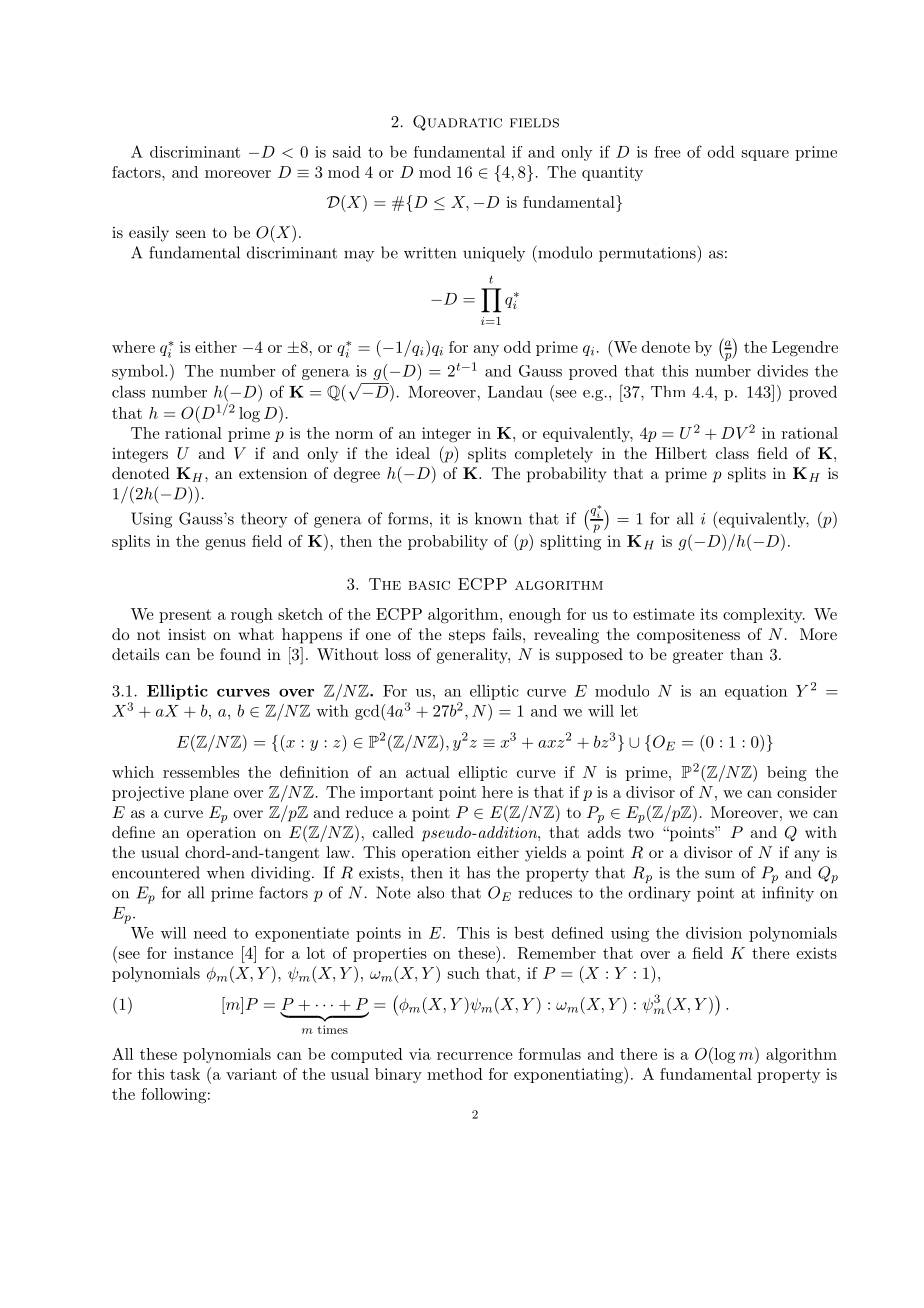 This screenshot has width=924, height=1308. What do you see at coordinates (681, 453) in the screenshot?
I see `Hilbert` at bounding box center [681, 453].
